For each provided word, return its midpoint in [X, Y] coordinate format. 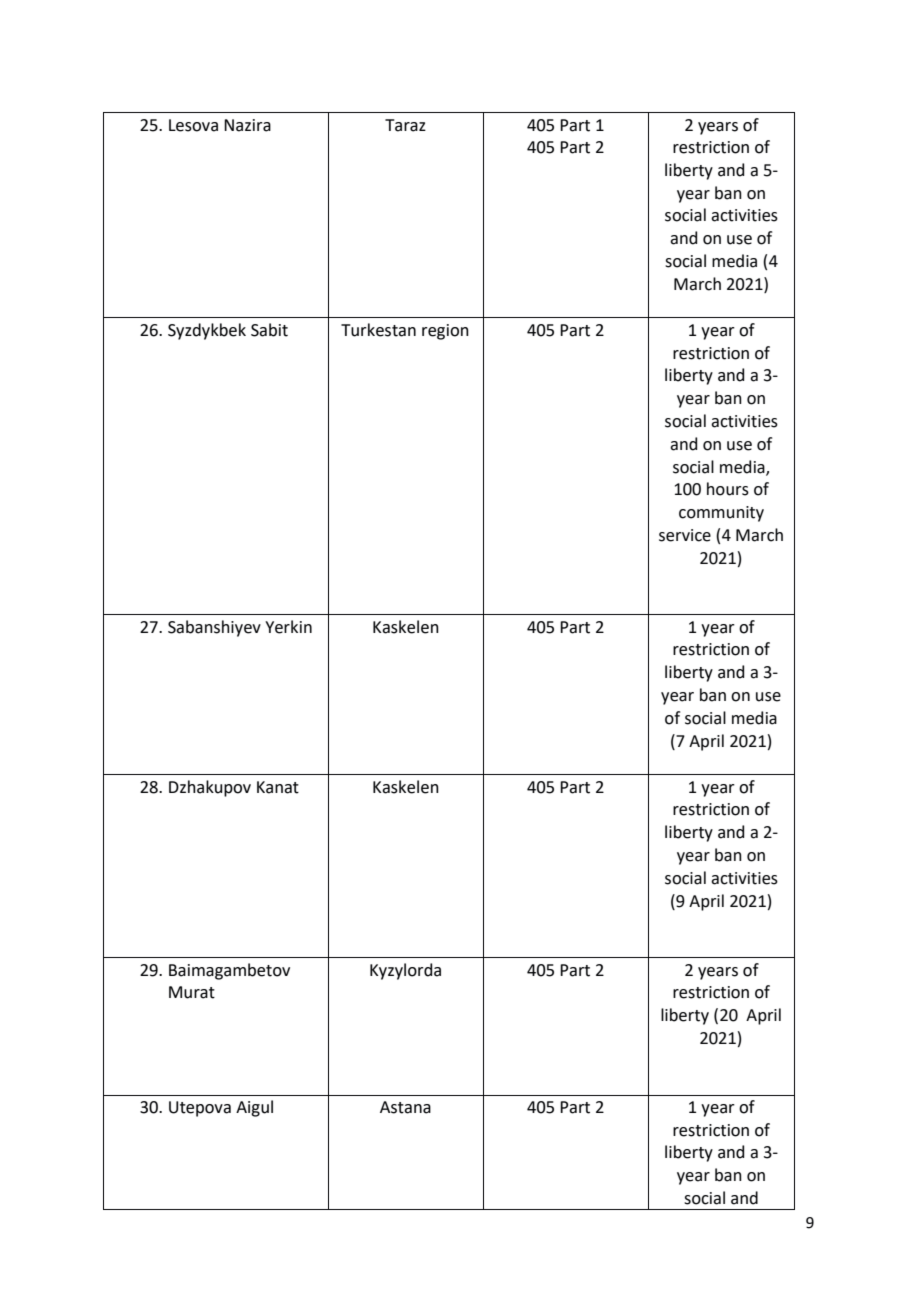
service [685, 535]
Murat [192, 992]
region [445, 332]
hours [728, 489]
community [721, 514]
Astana [405, 1107]
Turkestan [378, 330]
